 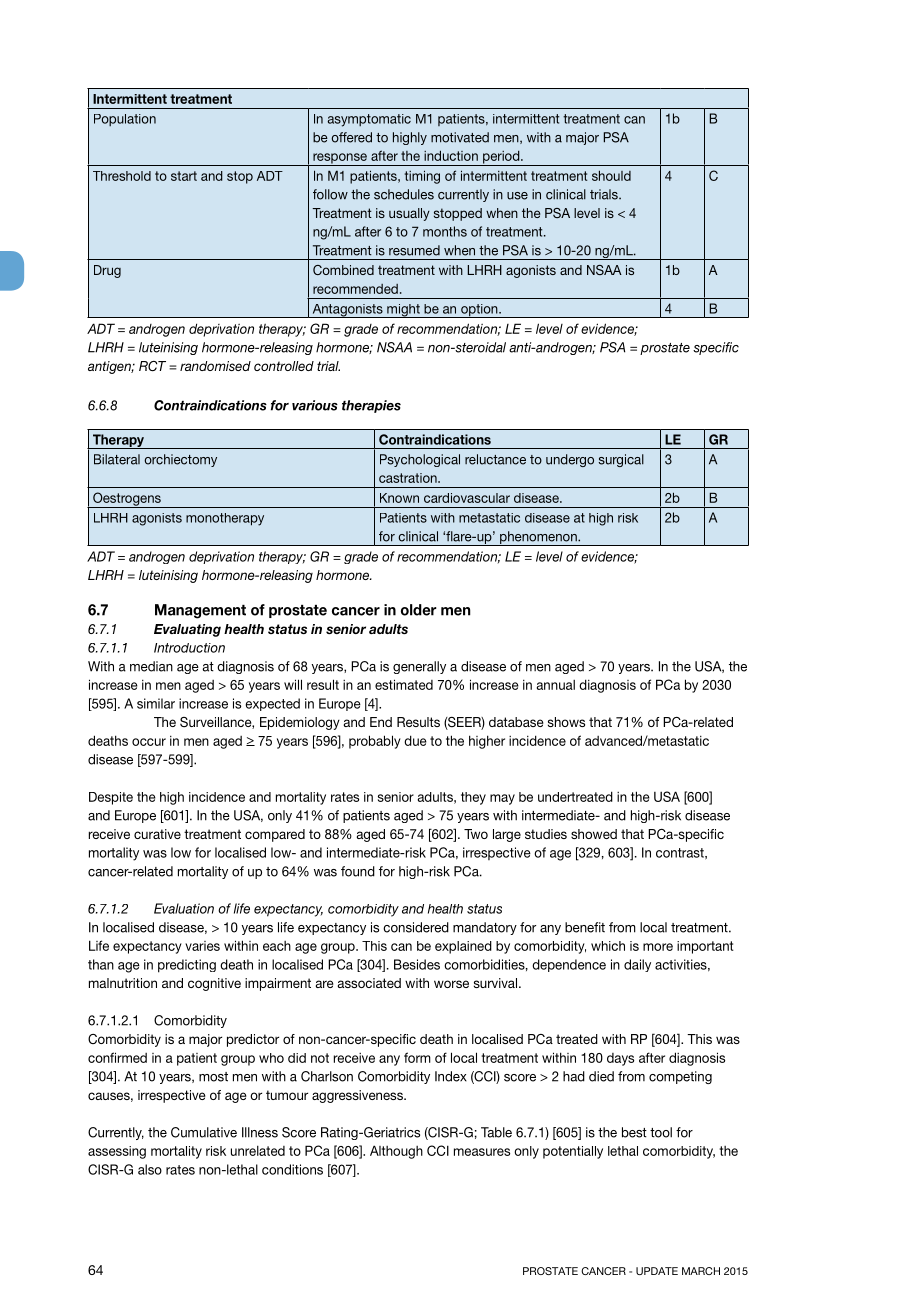 I want to click on timing, so click(x=422, y=177).
